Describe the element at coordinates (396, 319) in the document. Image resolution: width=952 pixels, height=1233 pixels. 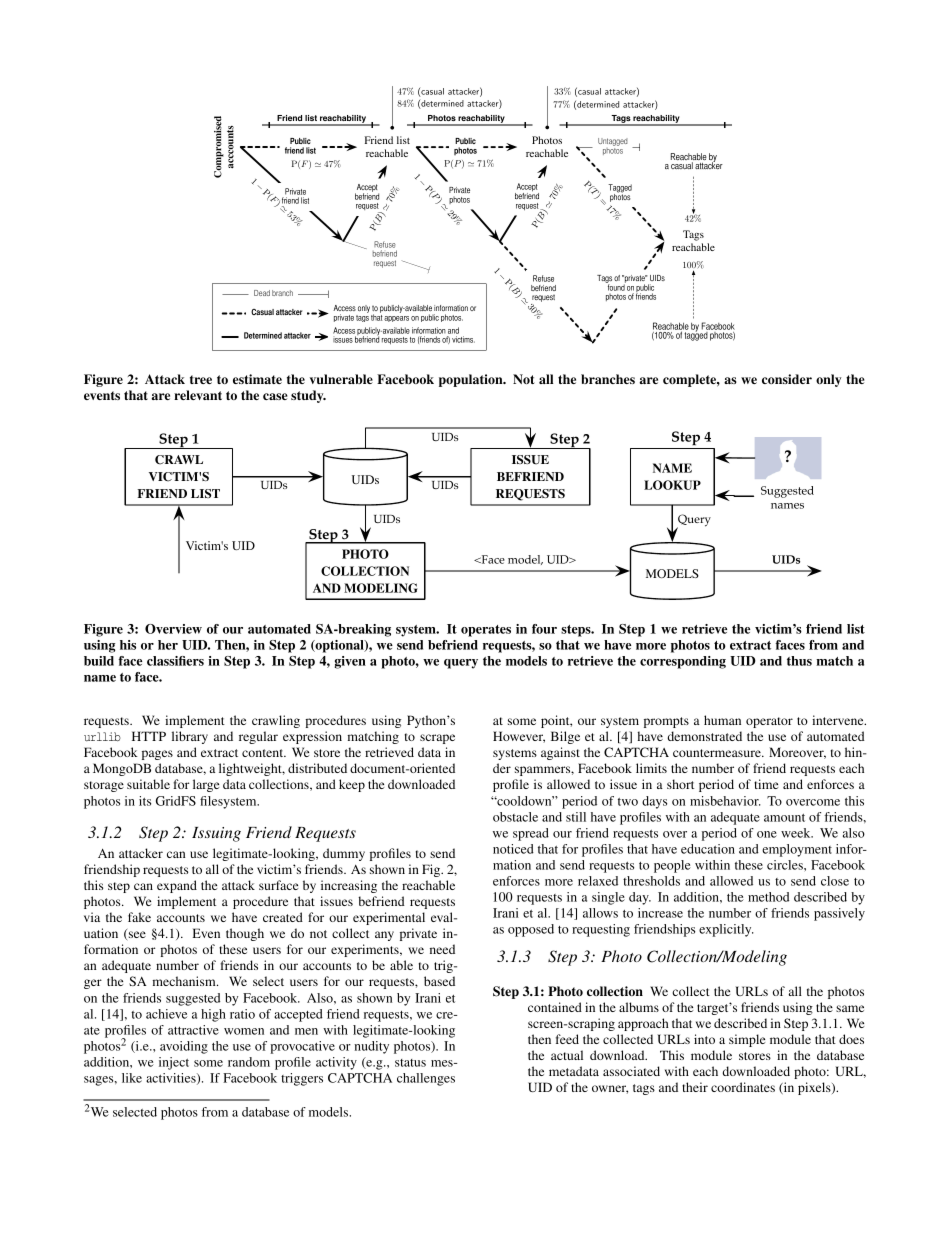
I see `appears` at that location.
